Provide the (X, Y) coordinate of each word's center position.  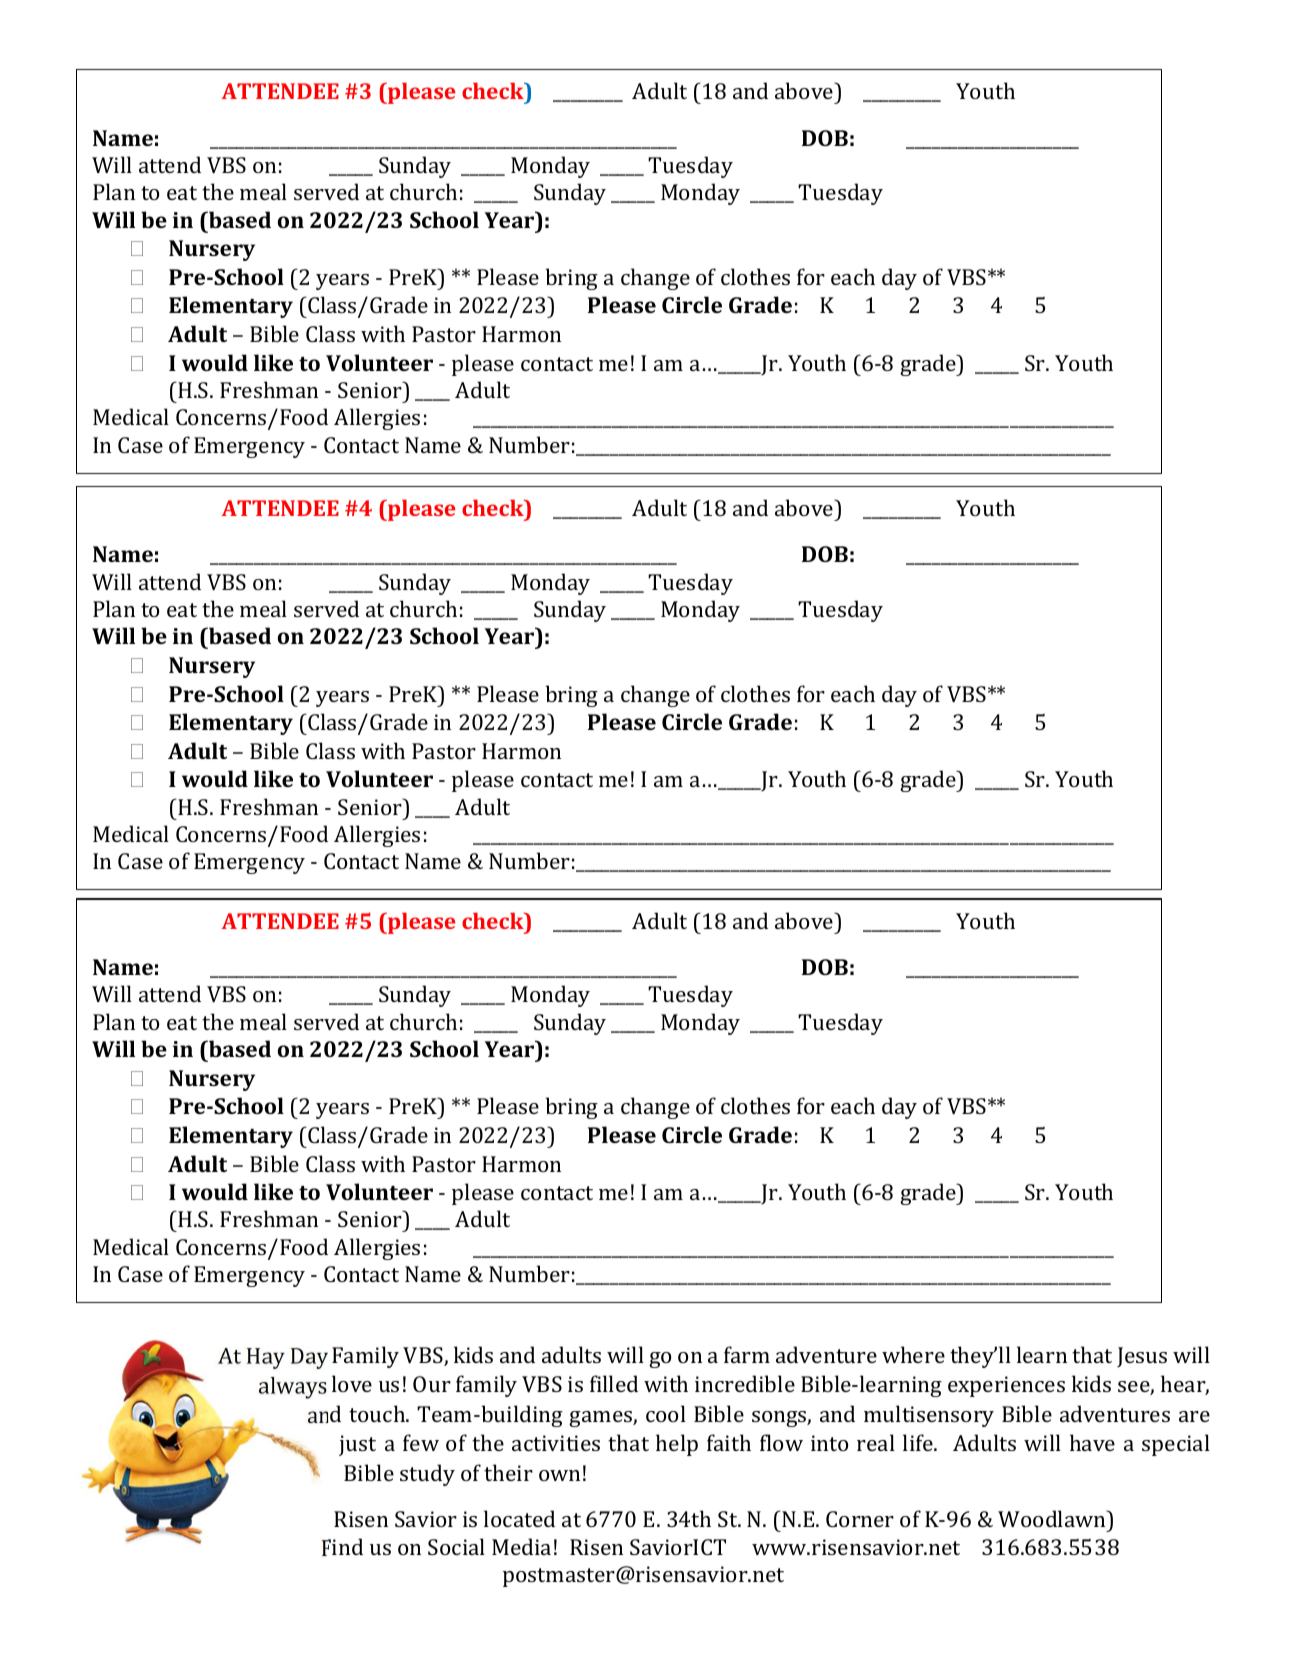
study (427, 1475)
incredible (745, 1383)
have (1092, 1442)
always (293, 1388)
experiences (1006, 1386)
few (421, 1442)
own (559, 1475)
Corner (860, 1519)
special (1176, 1445)
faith (729, 1442)
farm (747, 1354)
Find (342, 1547)
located (519, 1518)
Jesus (1142, 1357)
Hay (266, 1358)
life (919, 1442)
